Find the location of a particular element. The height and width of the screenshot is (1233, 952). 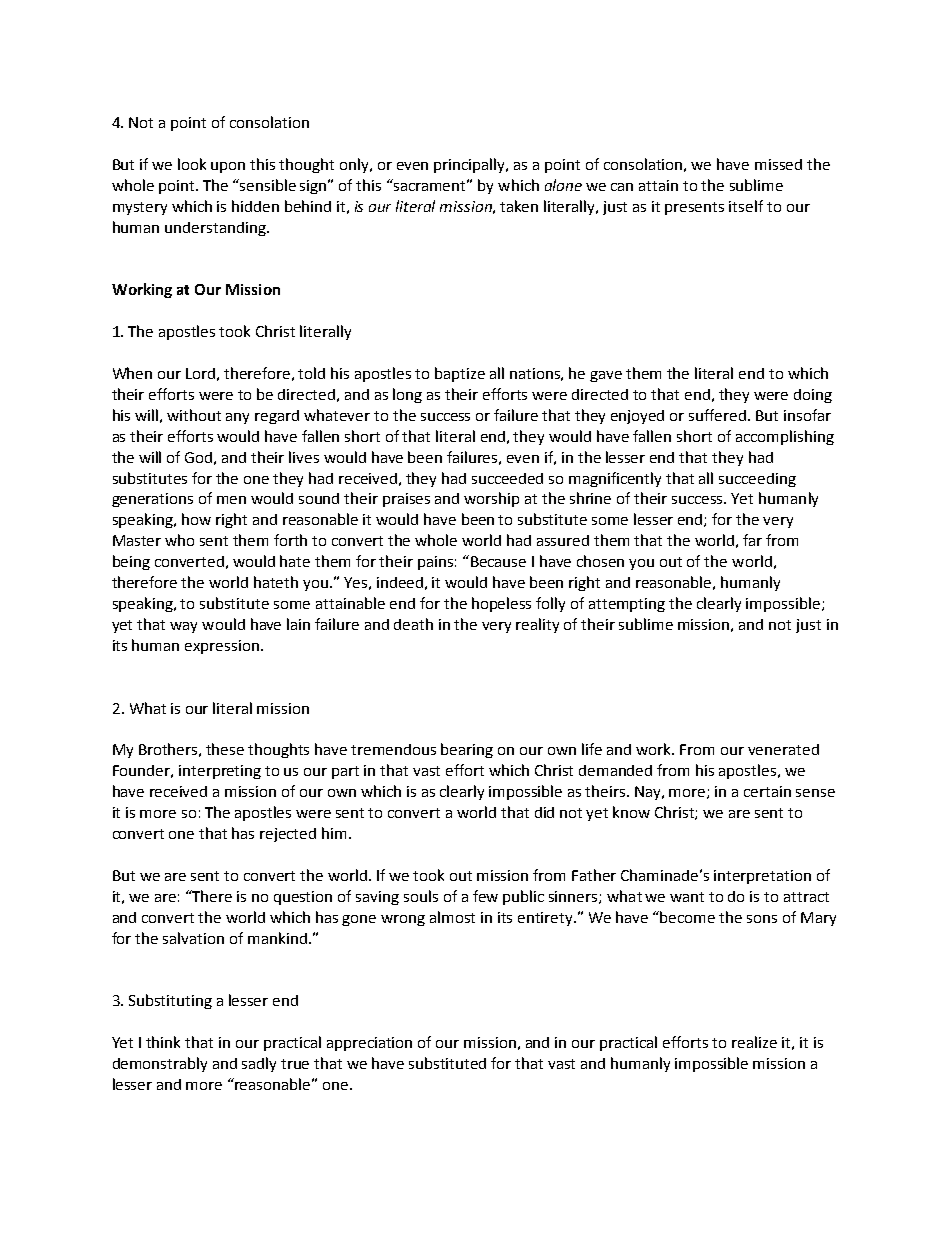

itself is located at coordinates (746, 206).
